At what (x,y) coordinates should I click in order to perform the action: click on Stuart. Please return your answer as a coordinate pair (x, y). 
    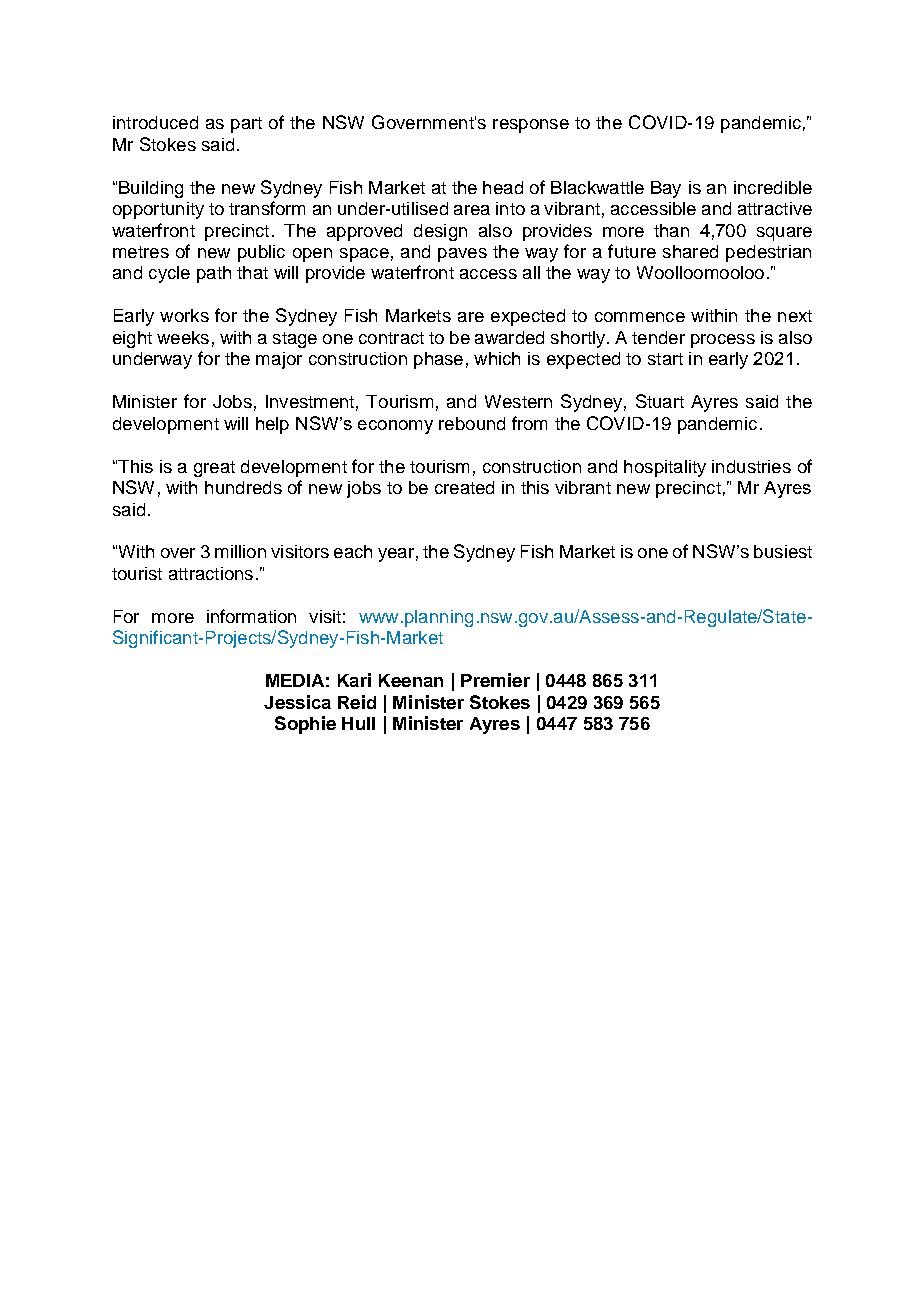
    Looking at the image, I should click on (660, 401).
